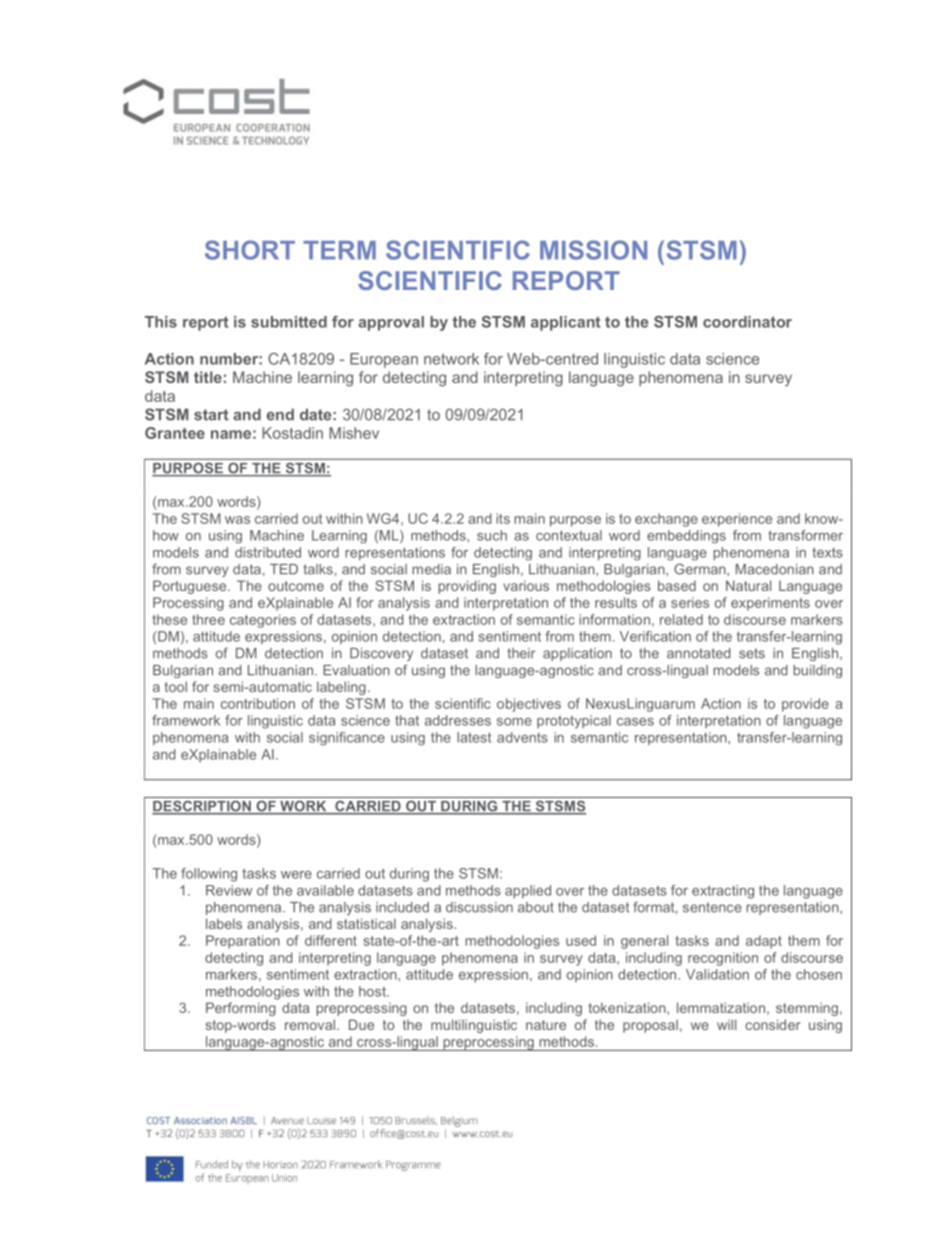 This screenshot has width=952, height=1233. Describe the element at coordinates (474, 737) in the screenshot. I see `latest` at that location.
